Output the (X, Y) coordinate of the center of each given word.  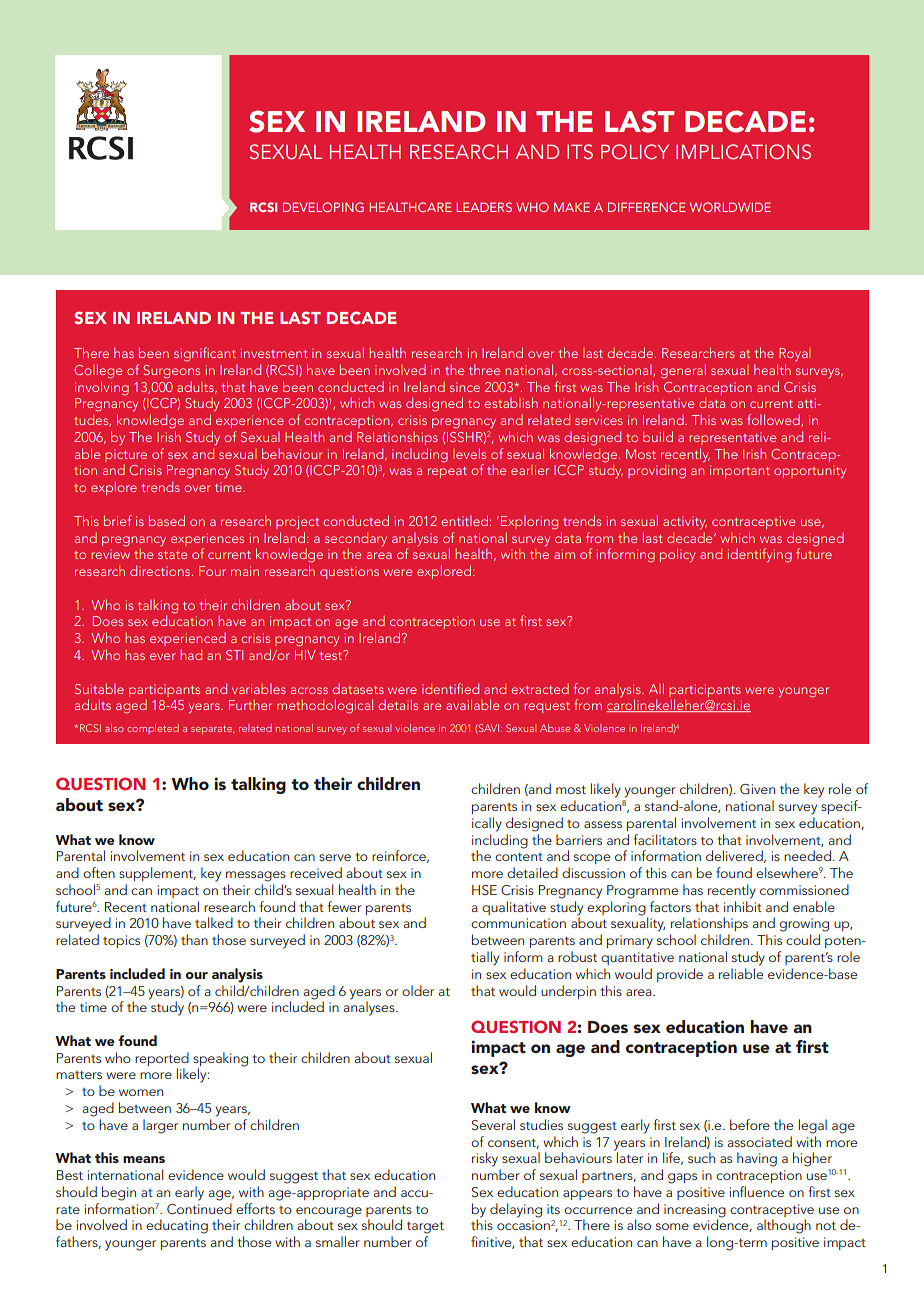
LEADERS (484, 207)
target (425, 1227)
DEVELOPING (323, 207)
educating (177, 1226)
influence (757, 1191)
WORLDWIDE (730, 207)
